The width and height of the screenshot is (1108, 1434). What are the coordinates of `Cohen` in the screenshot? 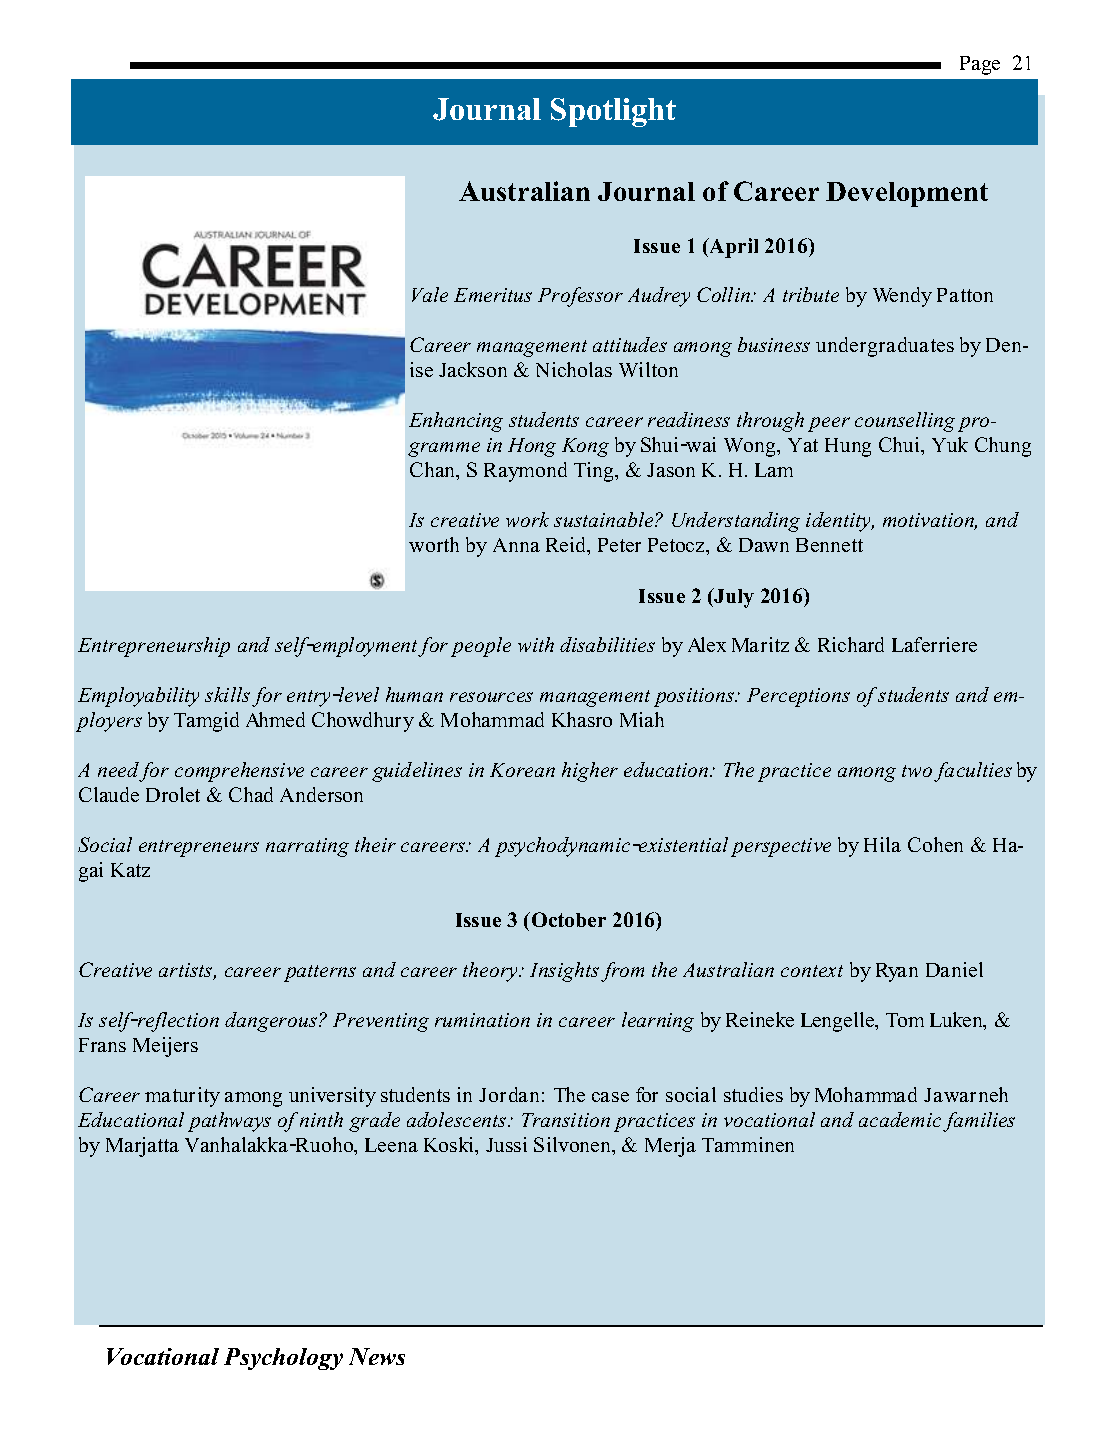 It's located at (935, 844).
